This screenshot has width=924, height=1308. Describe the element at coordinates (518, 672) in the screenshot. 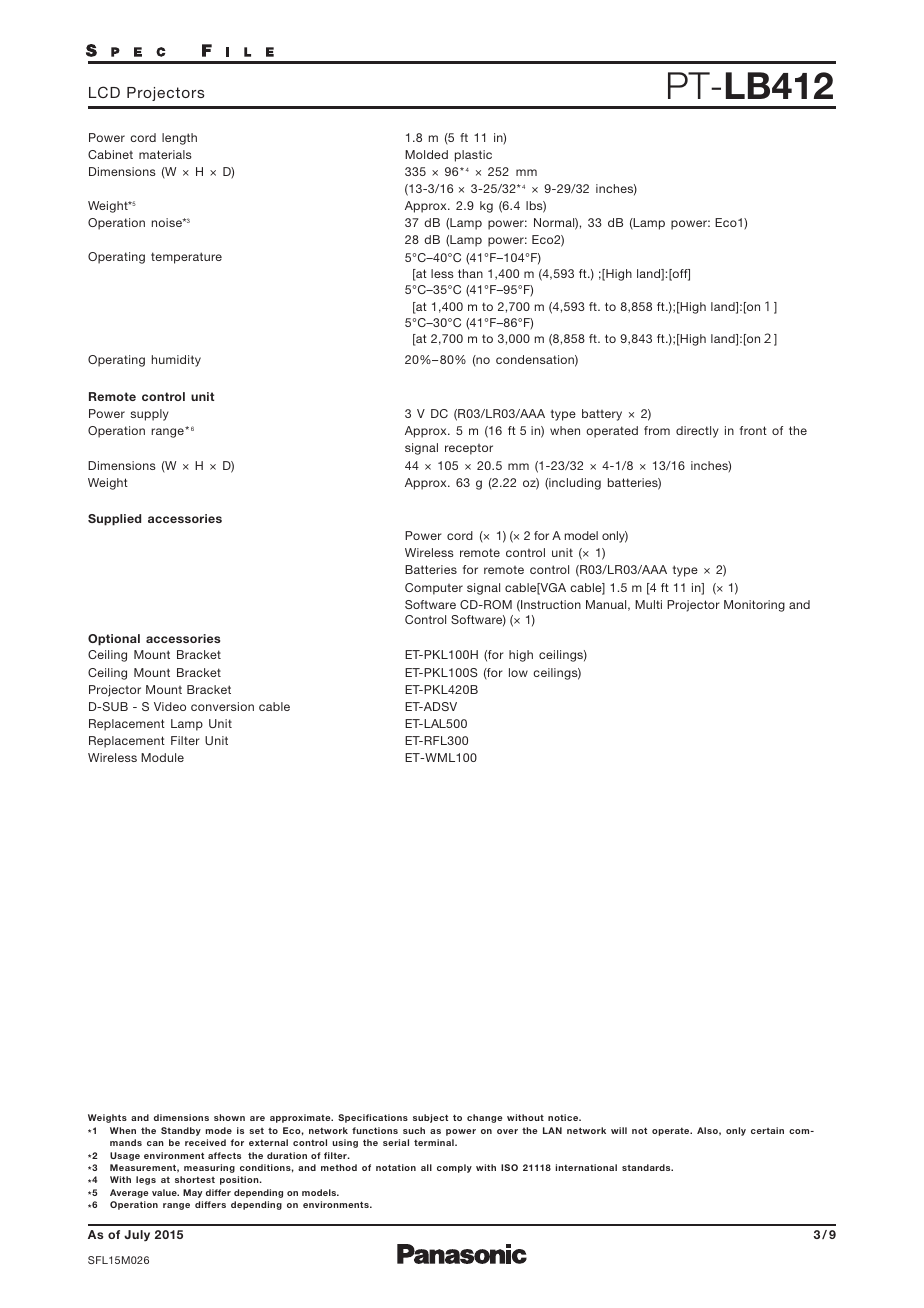

I see `low` at that location.
